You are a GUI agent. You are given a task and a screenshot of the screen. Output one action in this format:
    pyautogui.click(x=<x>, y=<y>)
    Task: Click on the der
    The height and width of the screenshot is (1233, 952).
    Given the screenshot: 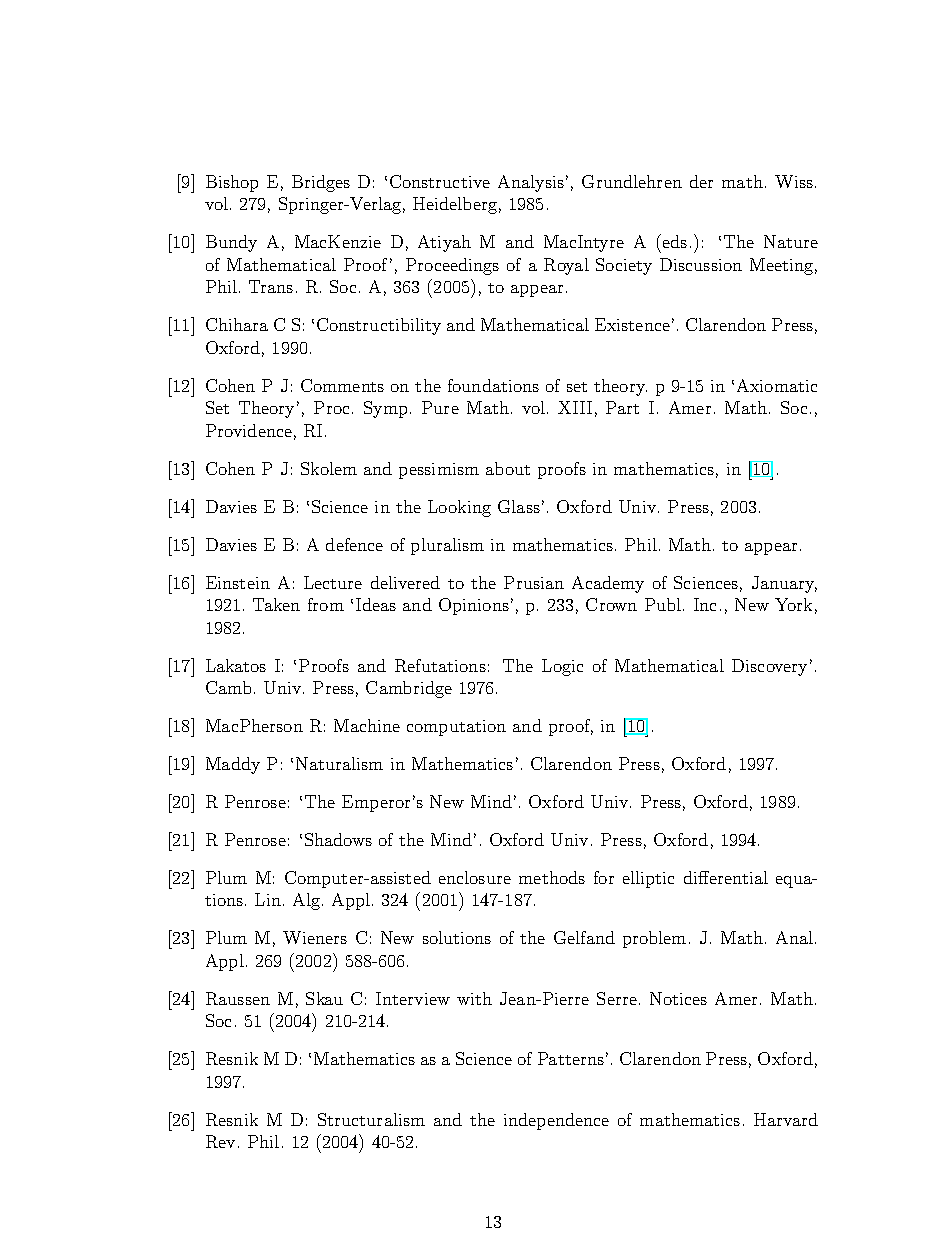 What is the action you would take?
    pyautogui.click(x=701, y=181)
